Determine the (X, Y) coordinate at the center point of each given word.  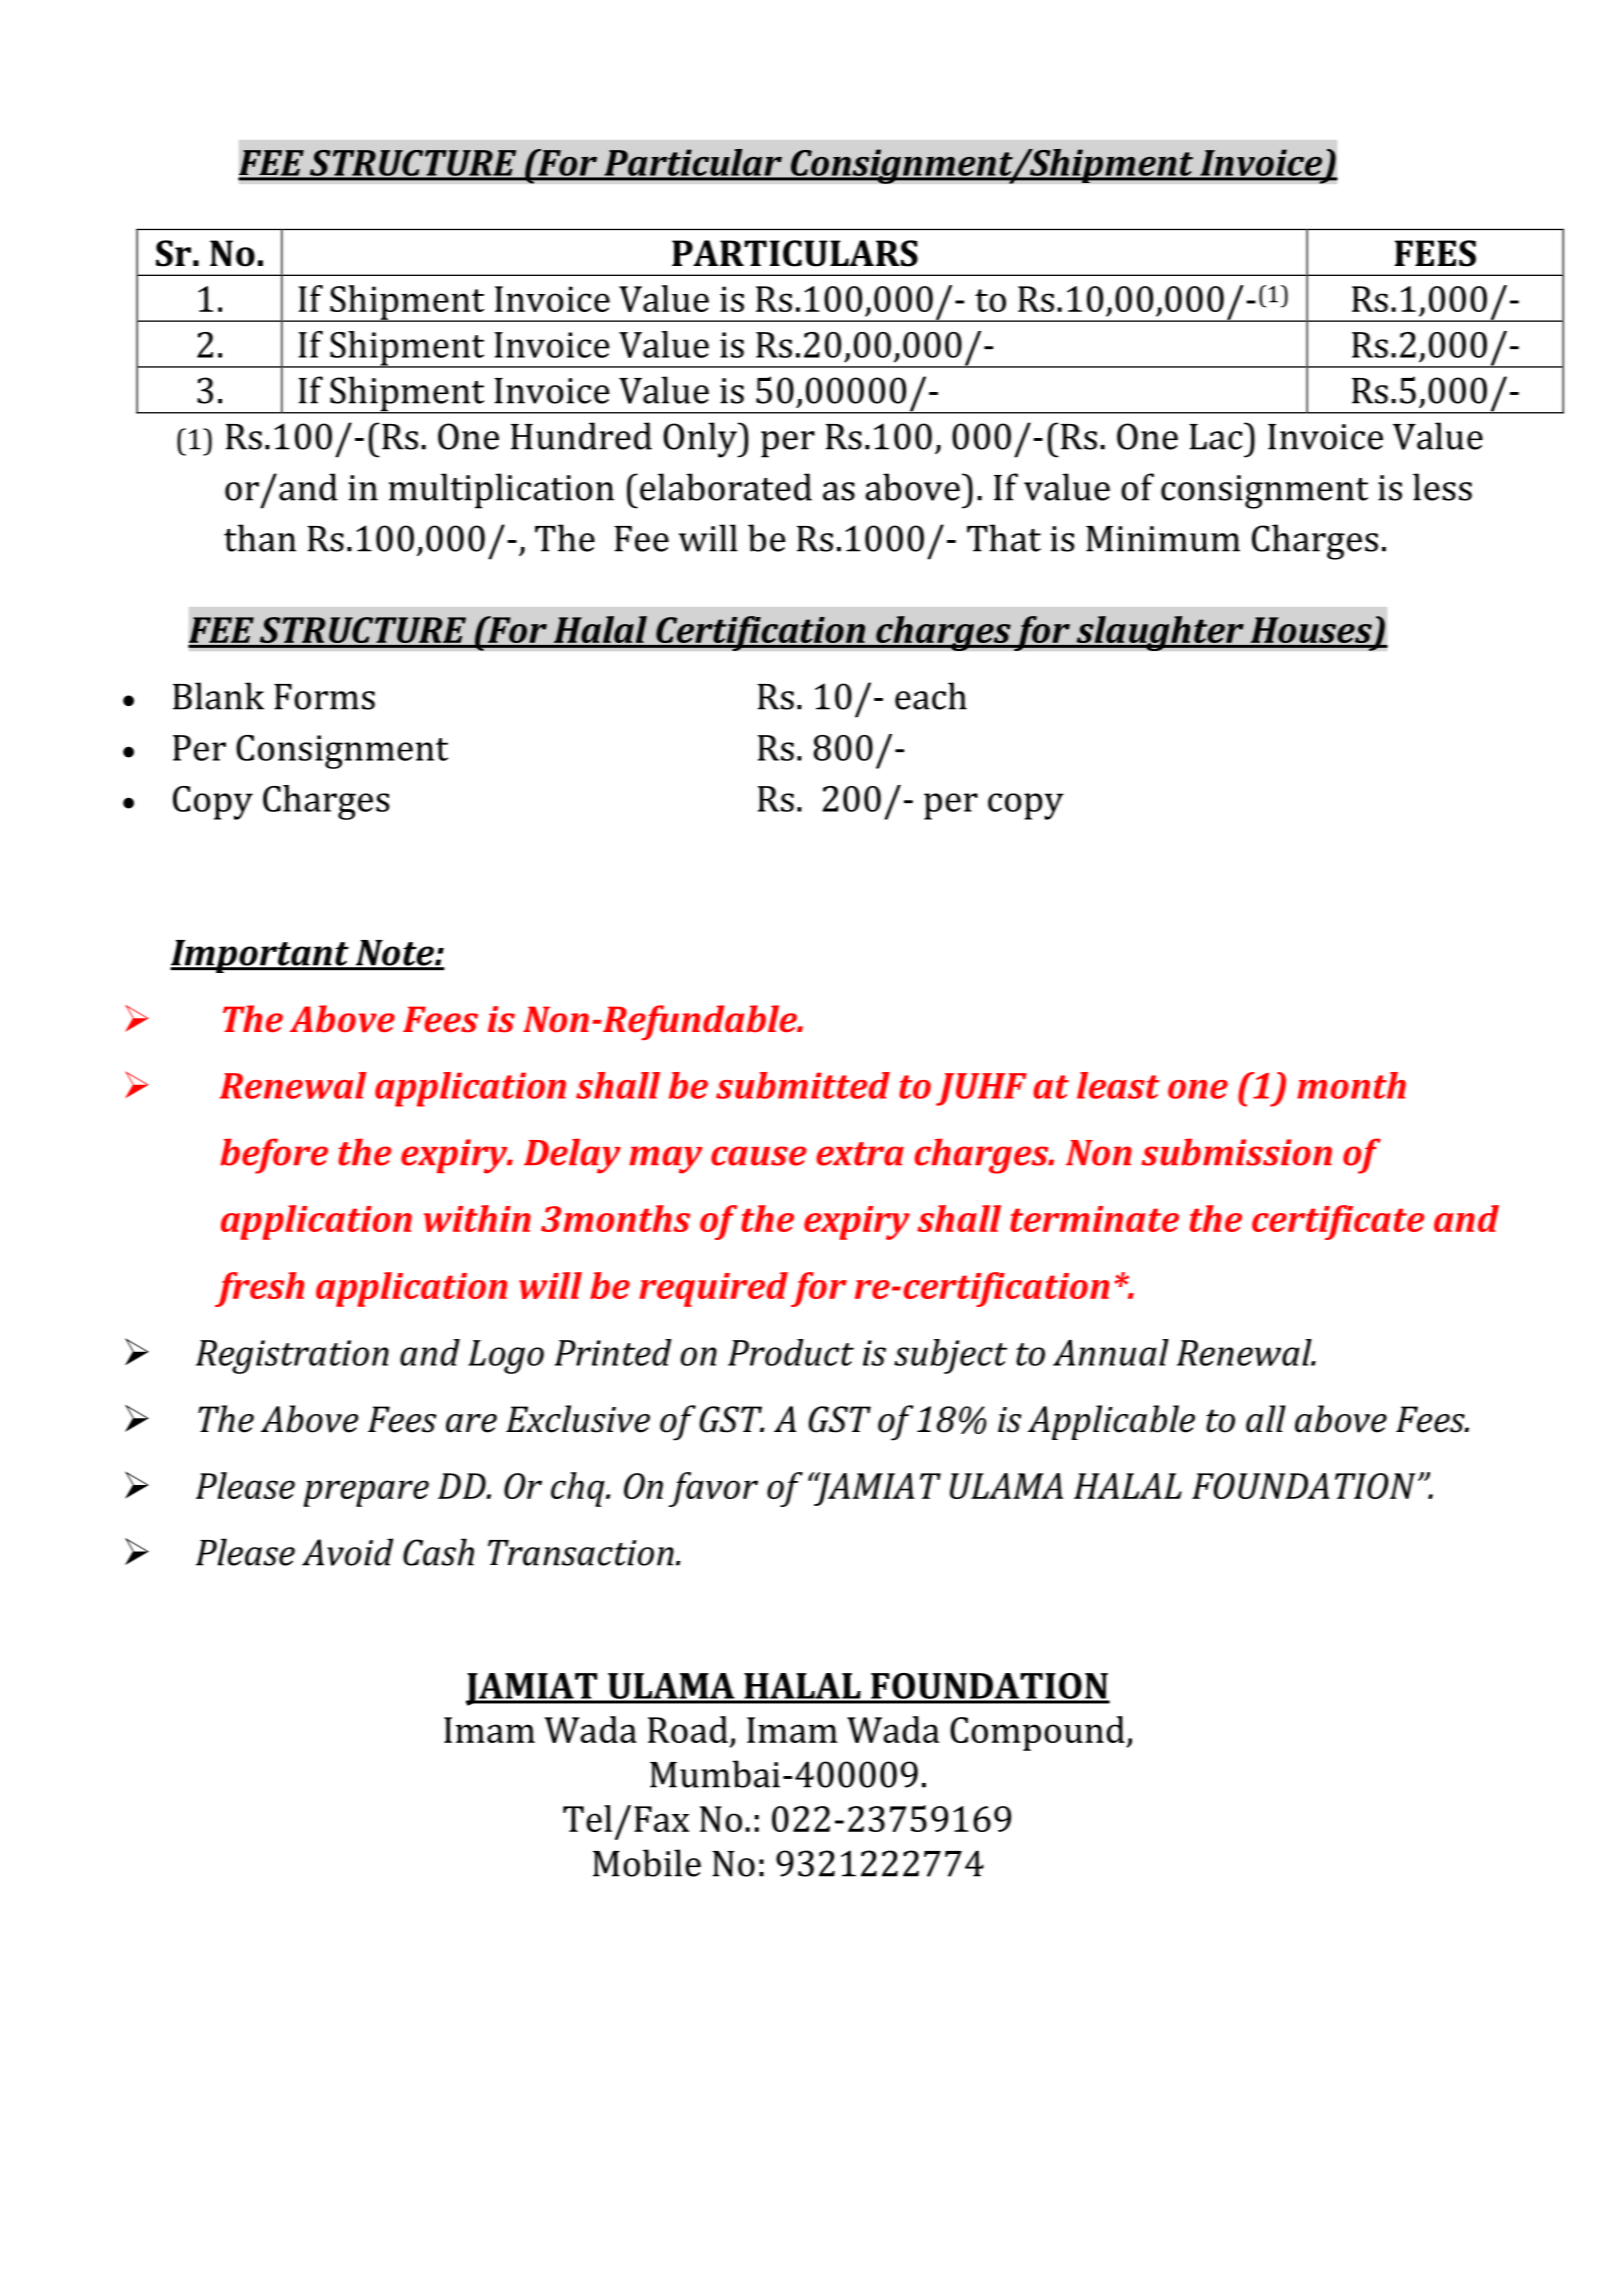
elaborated (726, 487)
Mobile (647, 1863)
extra (860, 1154)
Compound (1038, 1733)
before (274, 1156)
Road (688, 1729)
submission (1236, 1152)
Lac (1217, 436)
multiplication (501, 491)
